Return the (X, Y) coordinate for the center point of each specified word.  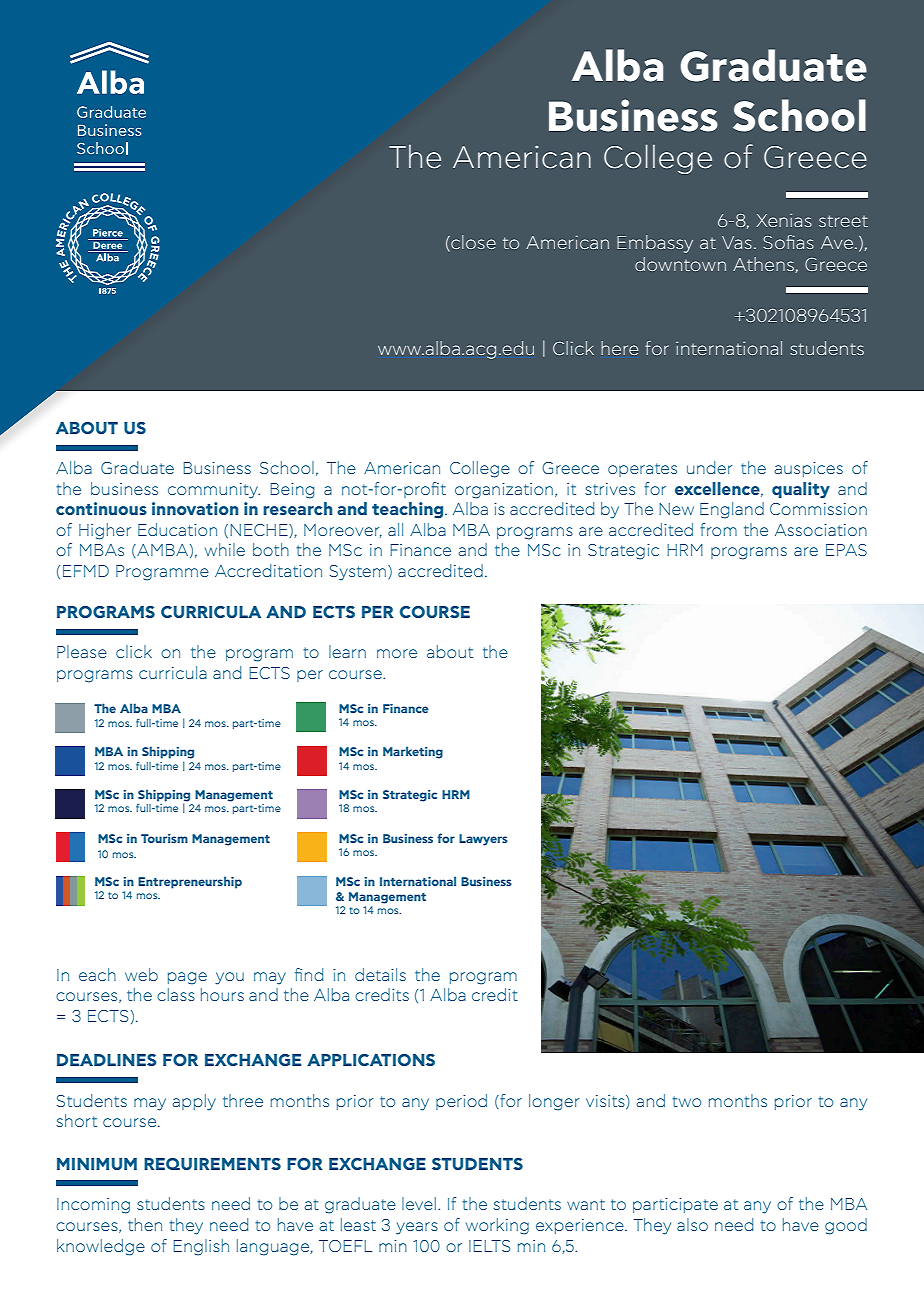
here (619, 348)
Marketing (413, 752)
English (201, 1247)
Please (82, 651)
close (472, 243)
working (497, 1226)
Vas (737, 242)
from (718, 529)
